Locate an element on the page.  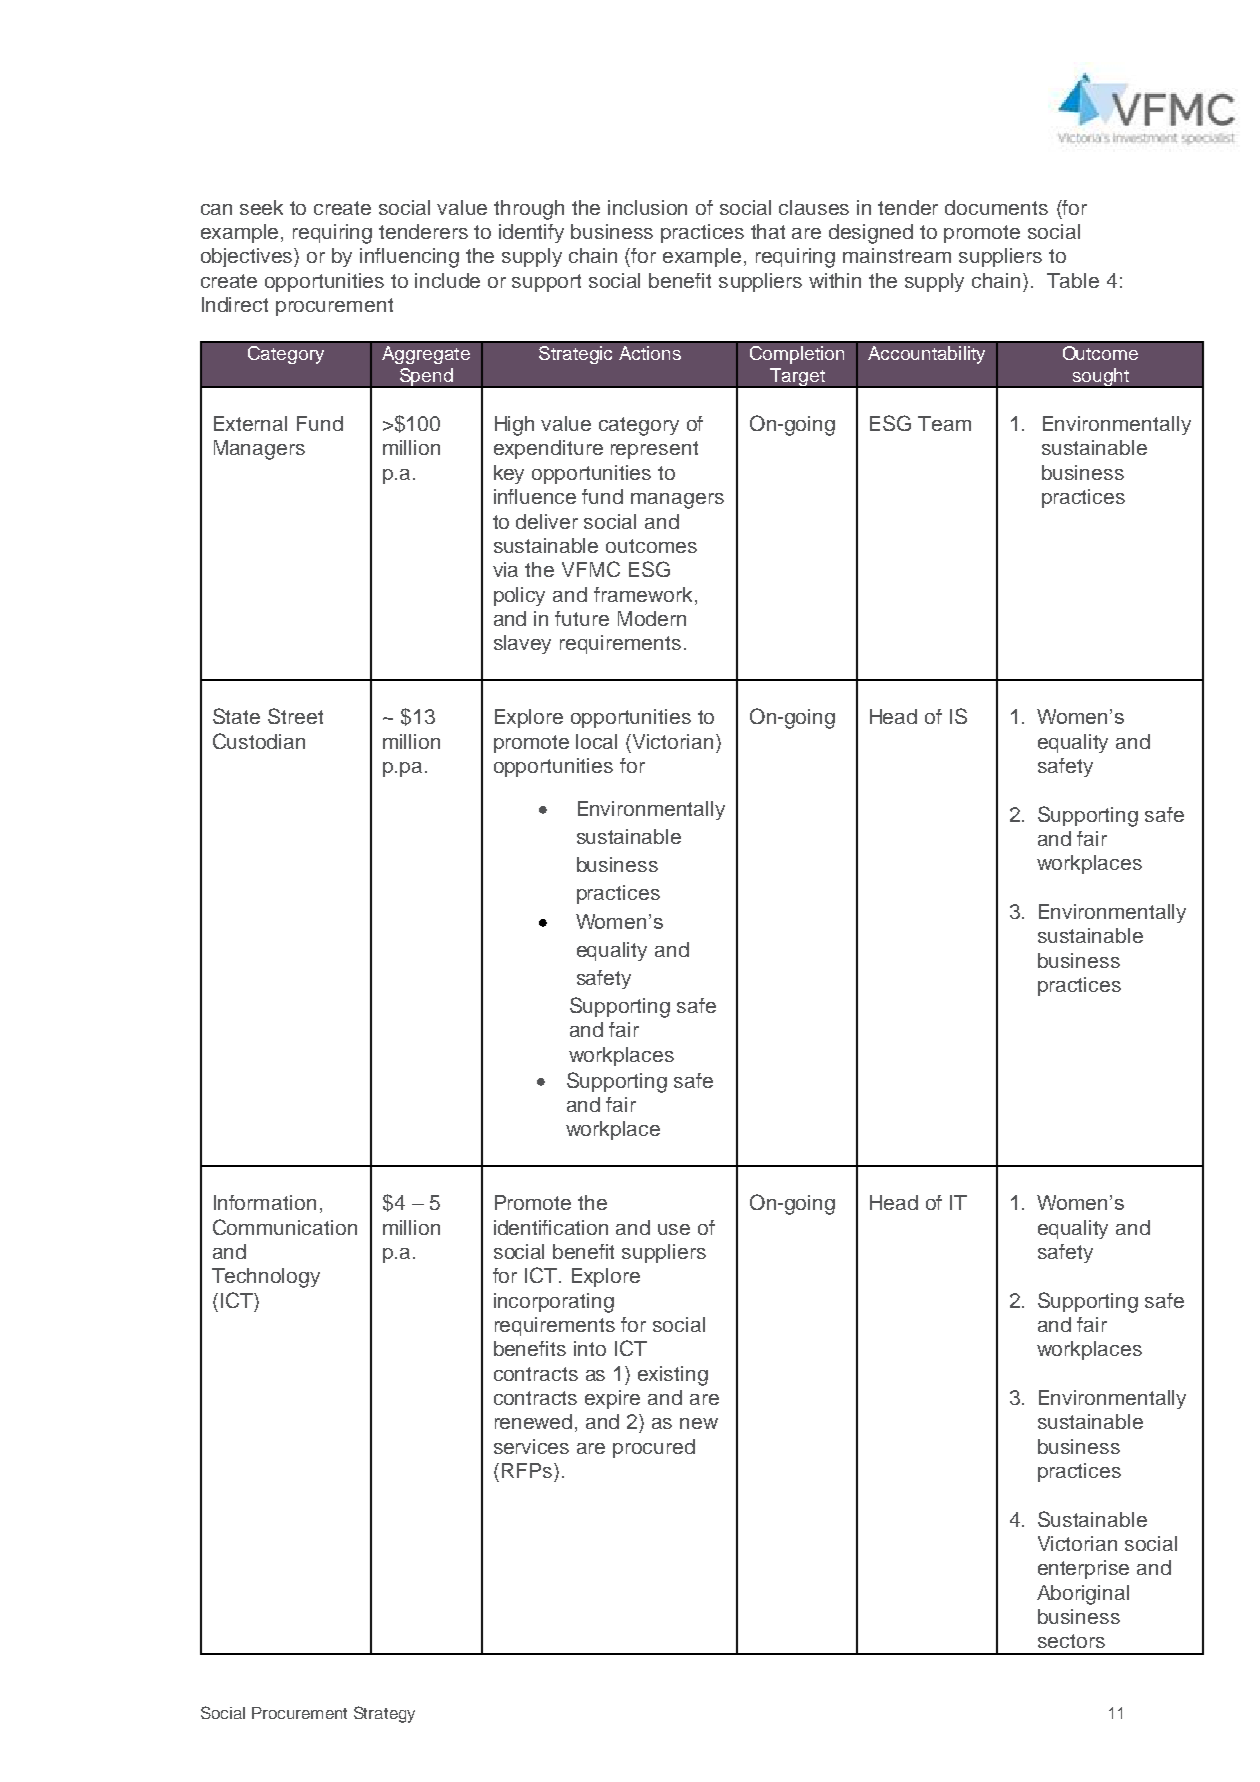
procured is located at coordinates (654, 1448).
